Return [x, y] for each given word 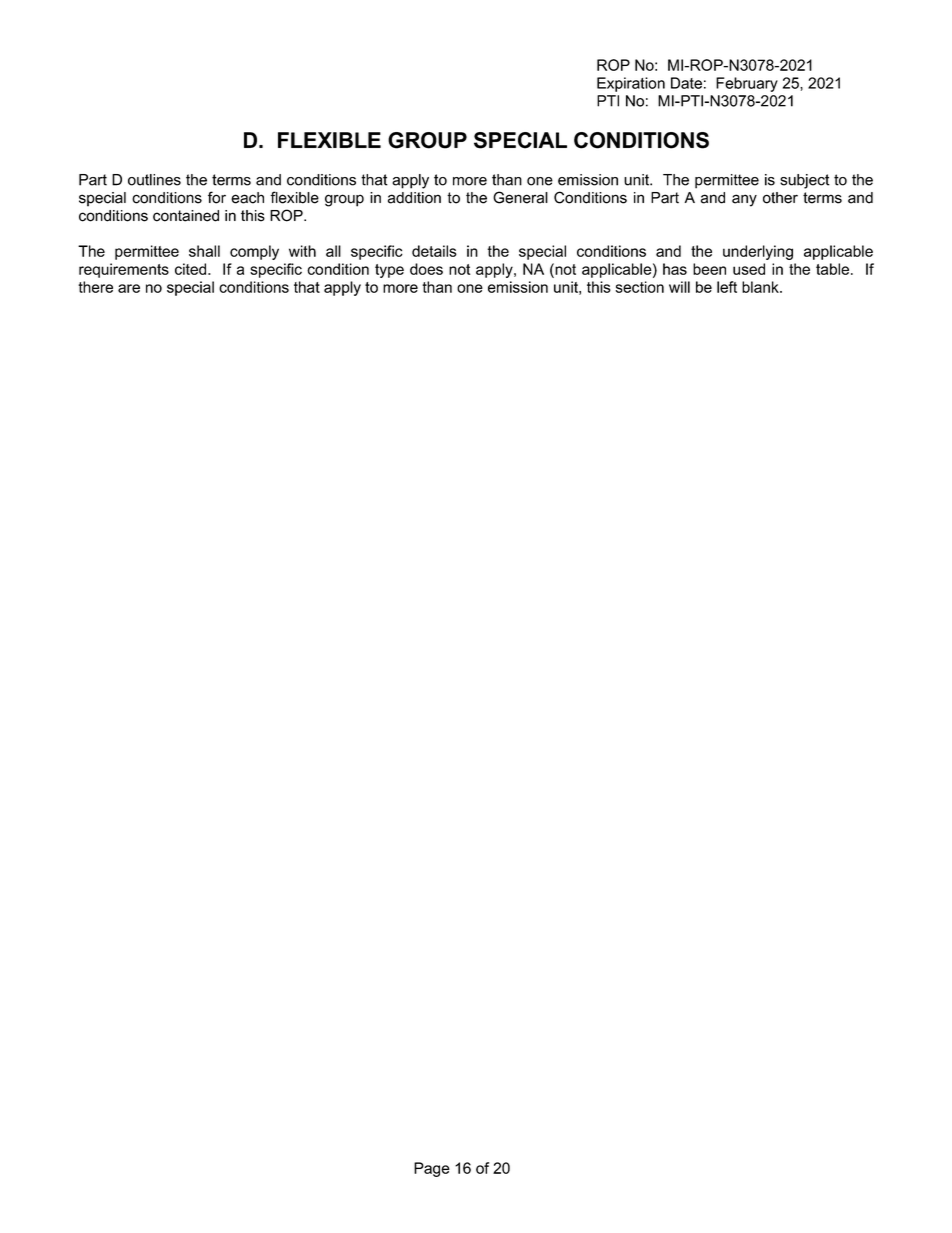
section [640, 287]
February [747, 84]
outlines [154, 180]
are [129, 288]
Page [432, 1169]
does [426, 269]
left [727, 287]
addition [414, 198]
